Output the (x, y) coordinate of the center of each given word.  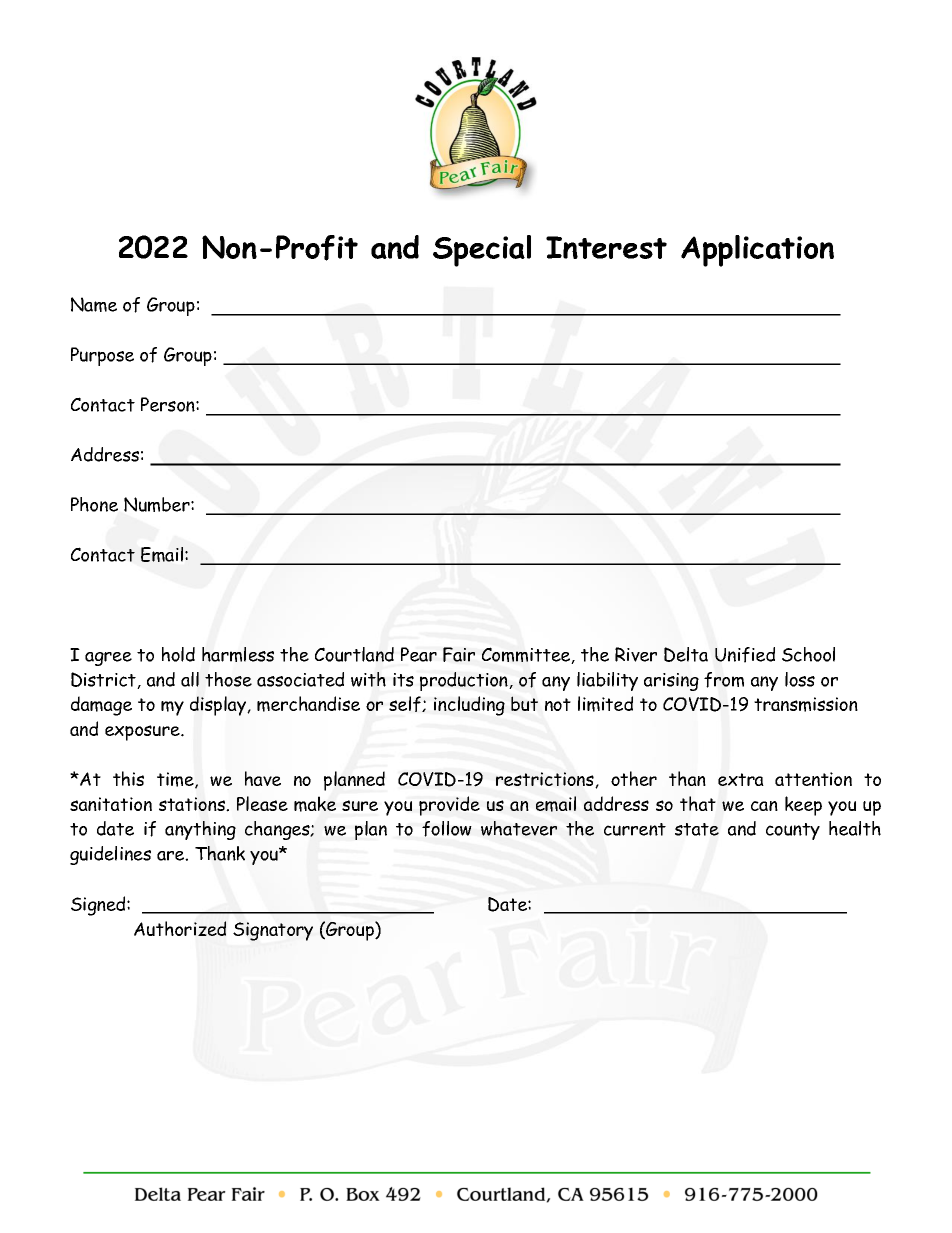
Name (94, 304)
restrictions (546, 780)
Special (482, 251)
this (128, 778)
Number (158, 504)
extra (741, 779)
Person (169, 404)
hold (178, 654)
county (793, 831)
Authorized (180, 928)
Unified (745, 655)
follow (447, 829)
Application (757, 251)
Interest (606, 247)
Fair (459, 654)
